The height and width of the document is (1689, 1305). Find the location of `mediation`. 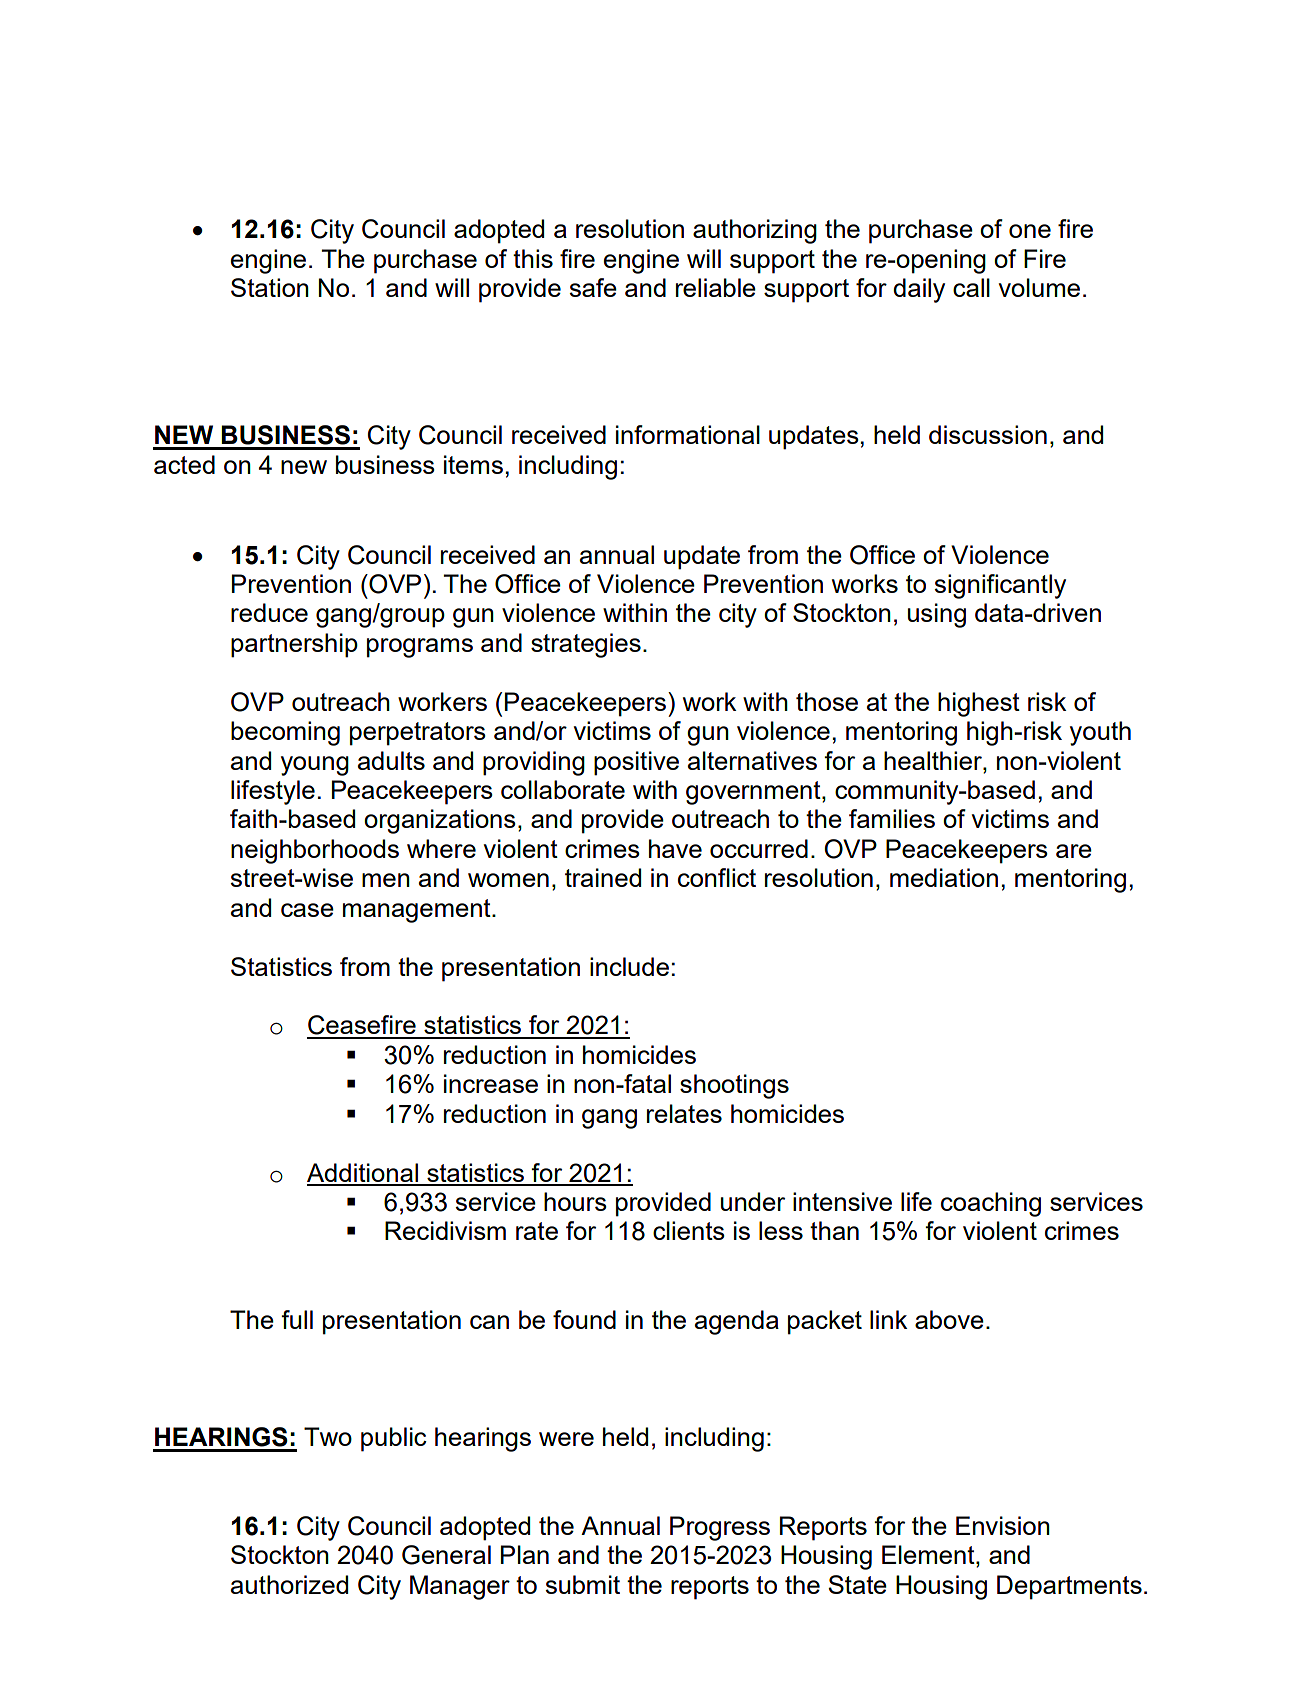

mediation is located at coordinates (944, 877).
